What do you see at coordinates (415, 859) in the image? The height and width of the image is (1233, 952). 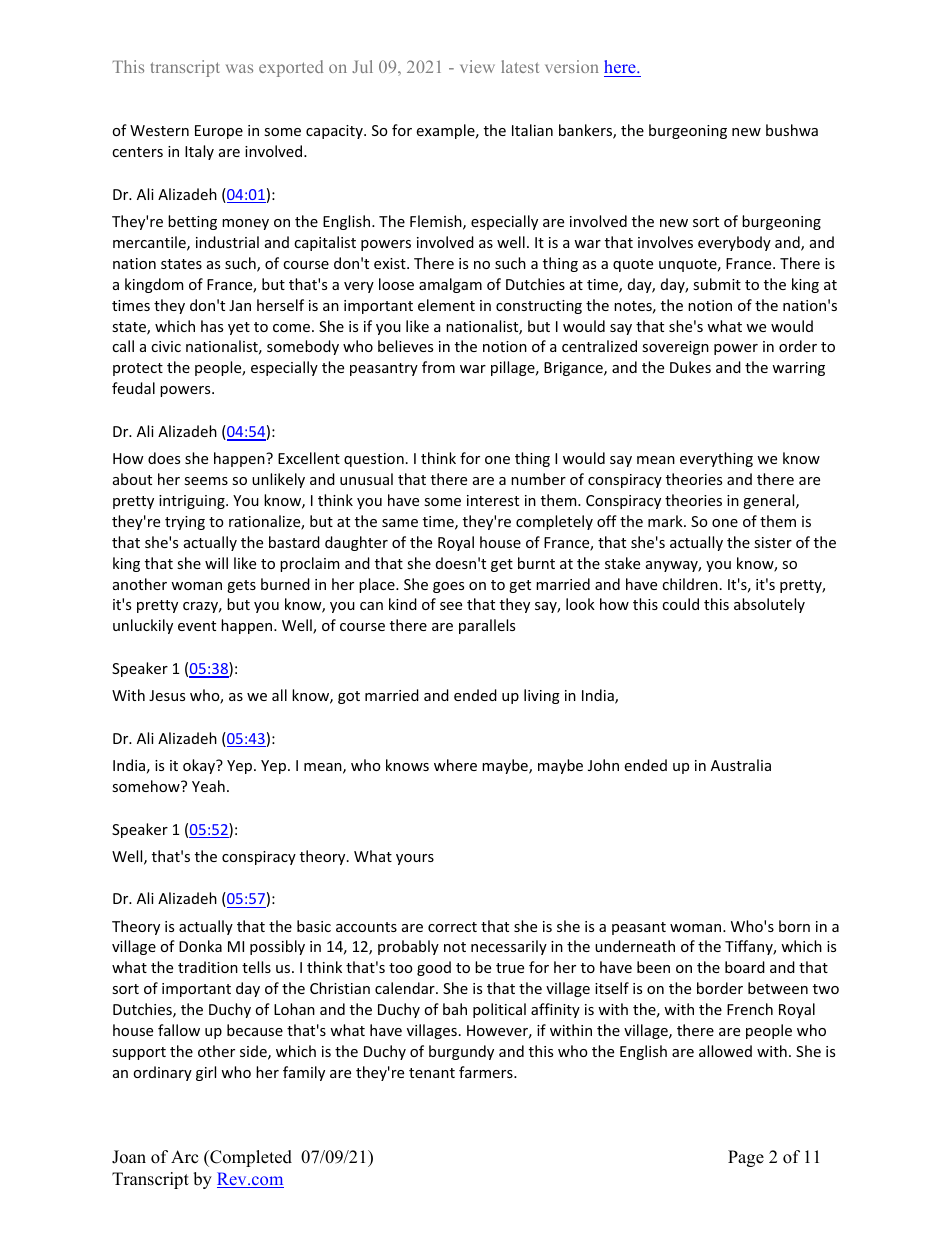 I see `yours` at bounding box center [415, 859].
